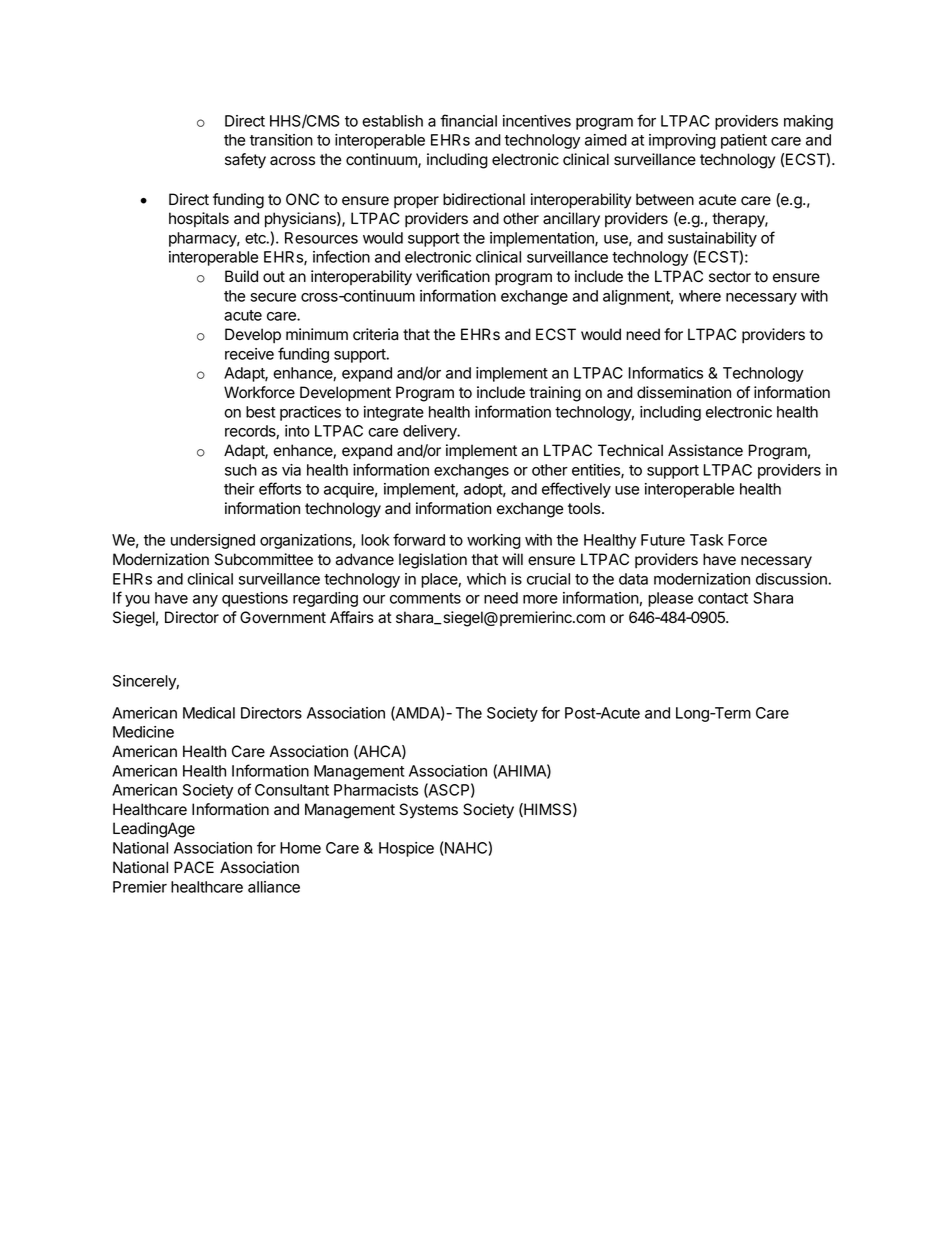  Describe the element at coordinates (239, 489) in the document. I see `their` at that location.
